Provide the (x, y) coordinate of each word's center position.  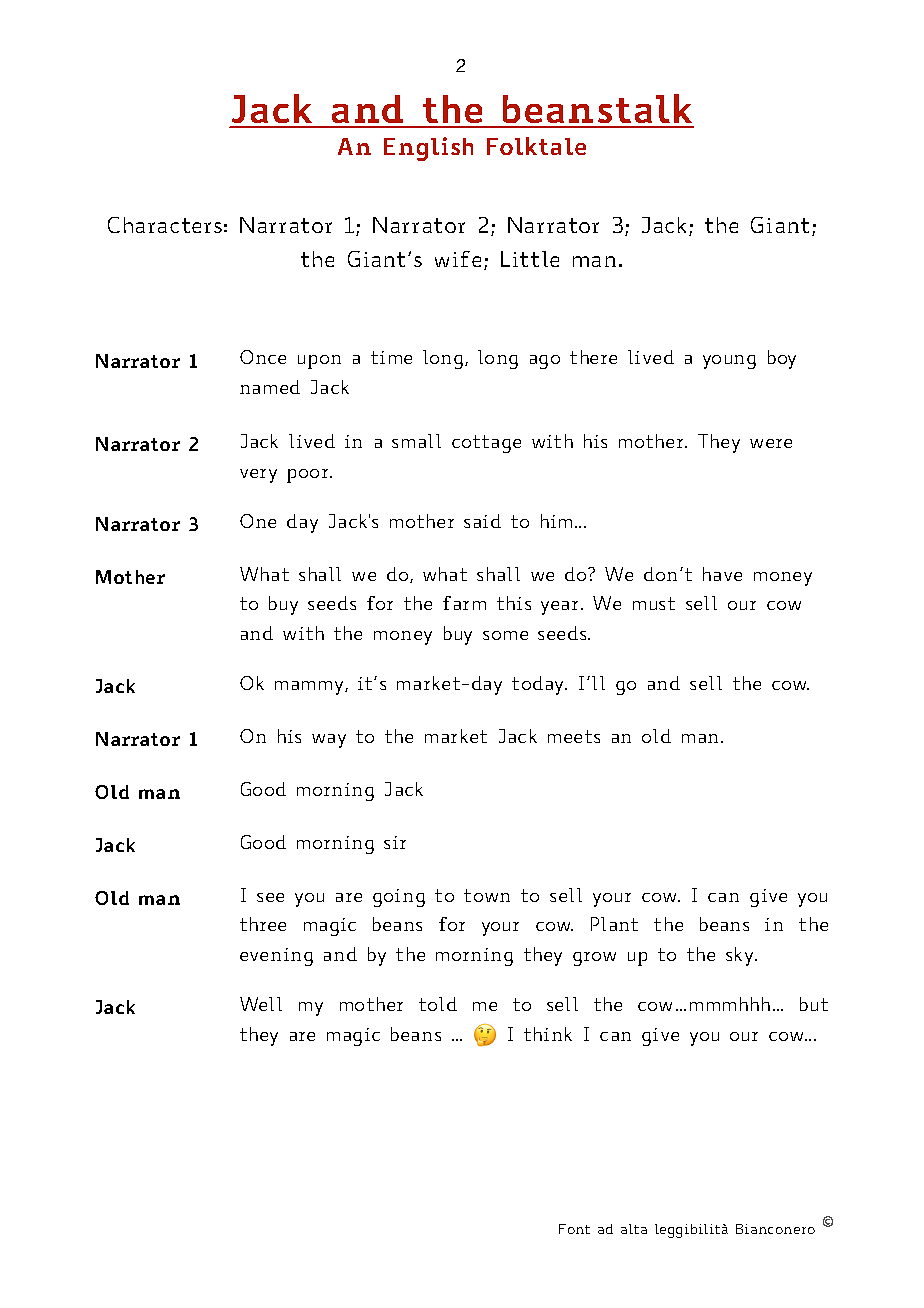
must (654, 603)
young (729, 362)
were (771, 443)
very (258, 476)
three (263, 924)
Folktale (536, 146)
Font (574, 1229)
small (416, 441)
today (539, 685)
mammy (310, 688)
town (487, 895)
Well (261, 1004)
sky (741, 956)
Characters (165, 225)
